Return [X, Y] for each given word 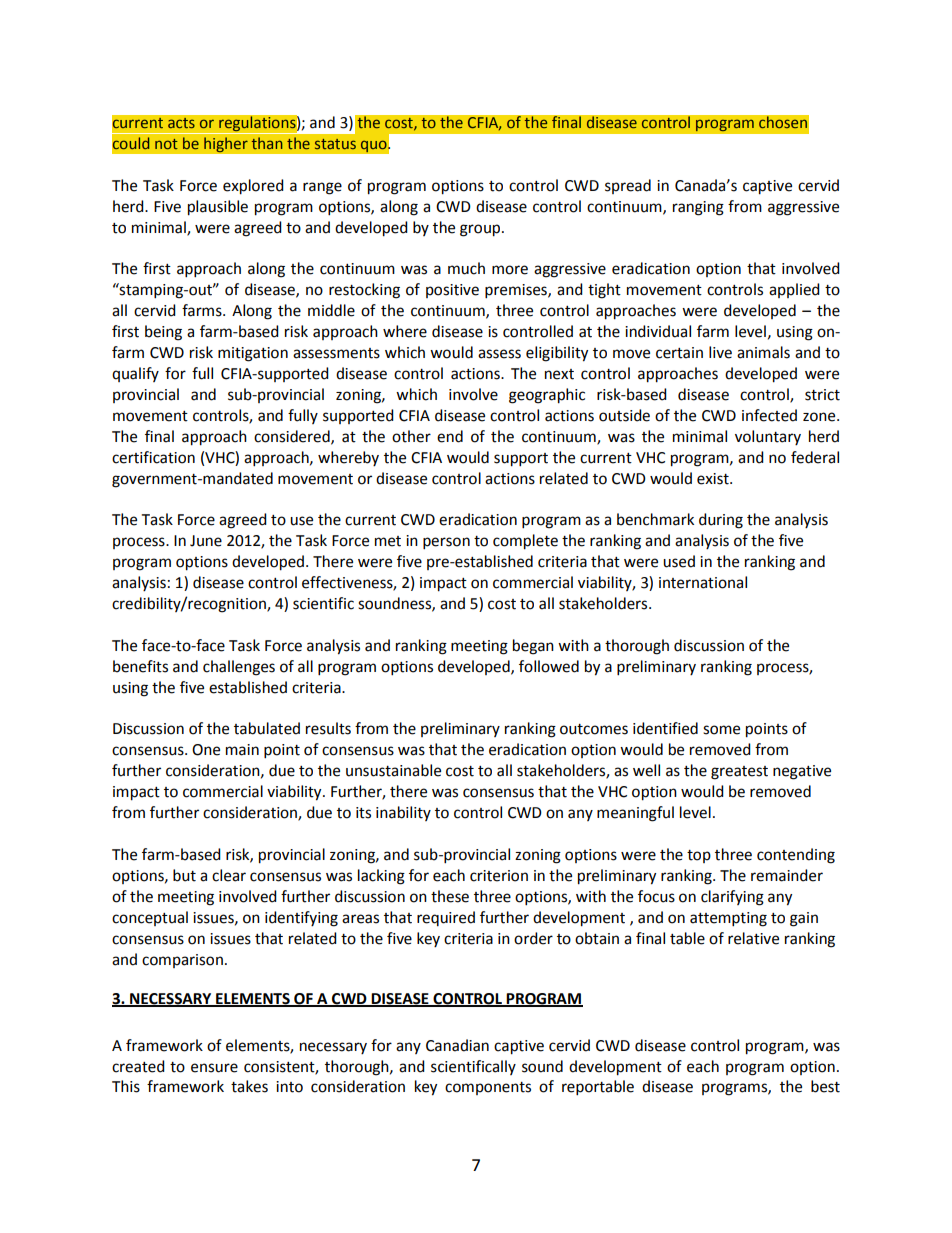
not [166, 144]
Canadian [457, 1045]
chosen [783, 122]
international [703, 582]
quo [374, 146]
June [206, 541]
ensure [214, 1068]
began [533, 647]
